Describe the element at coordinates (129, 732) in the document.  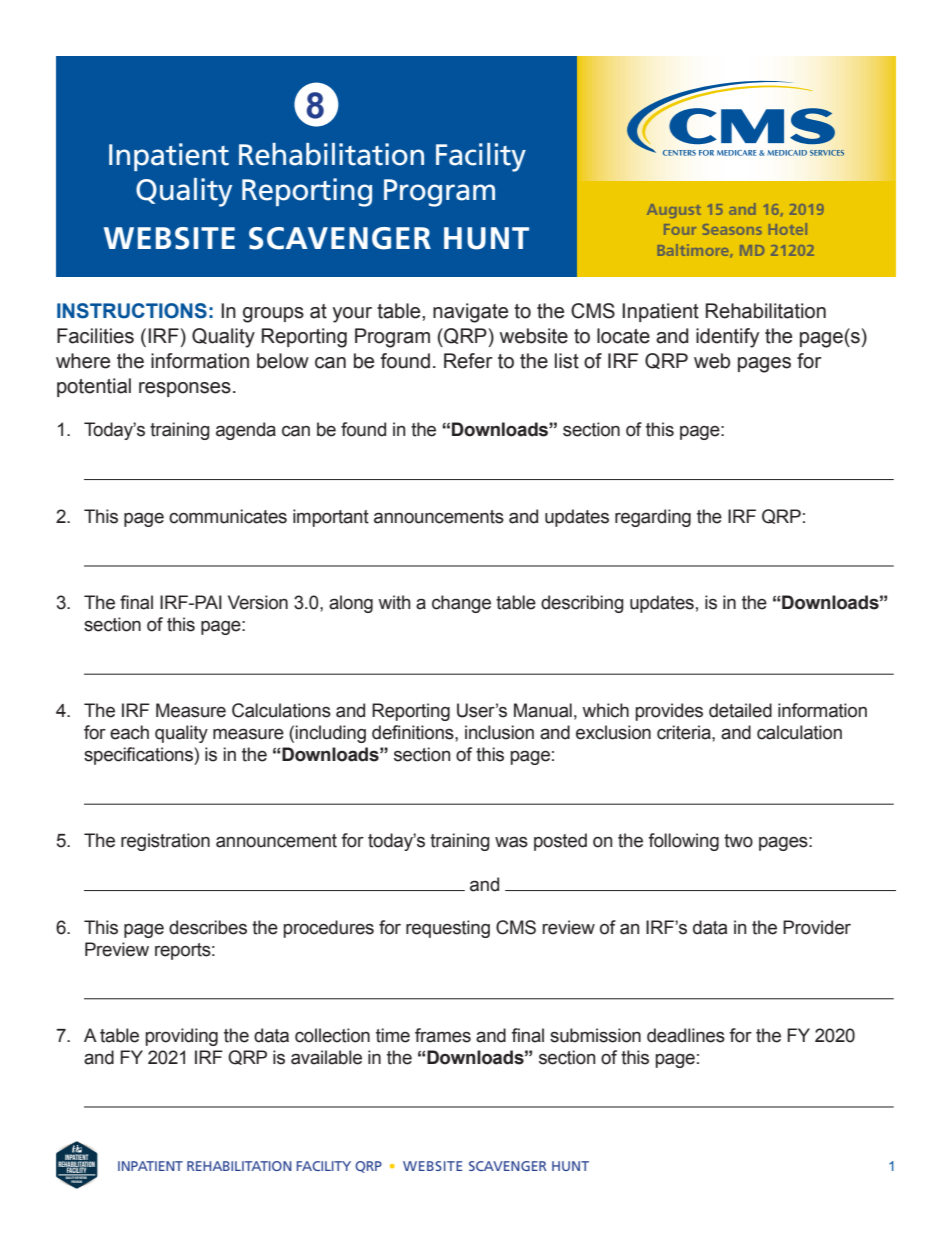
I see `each` at that location.
